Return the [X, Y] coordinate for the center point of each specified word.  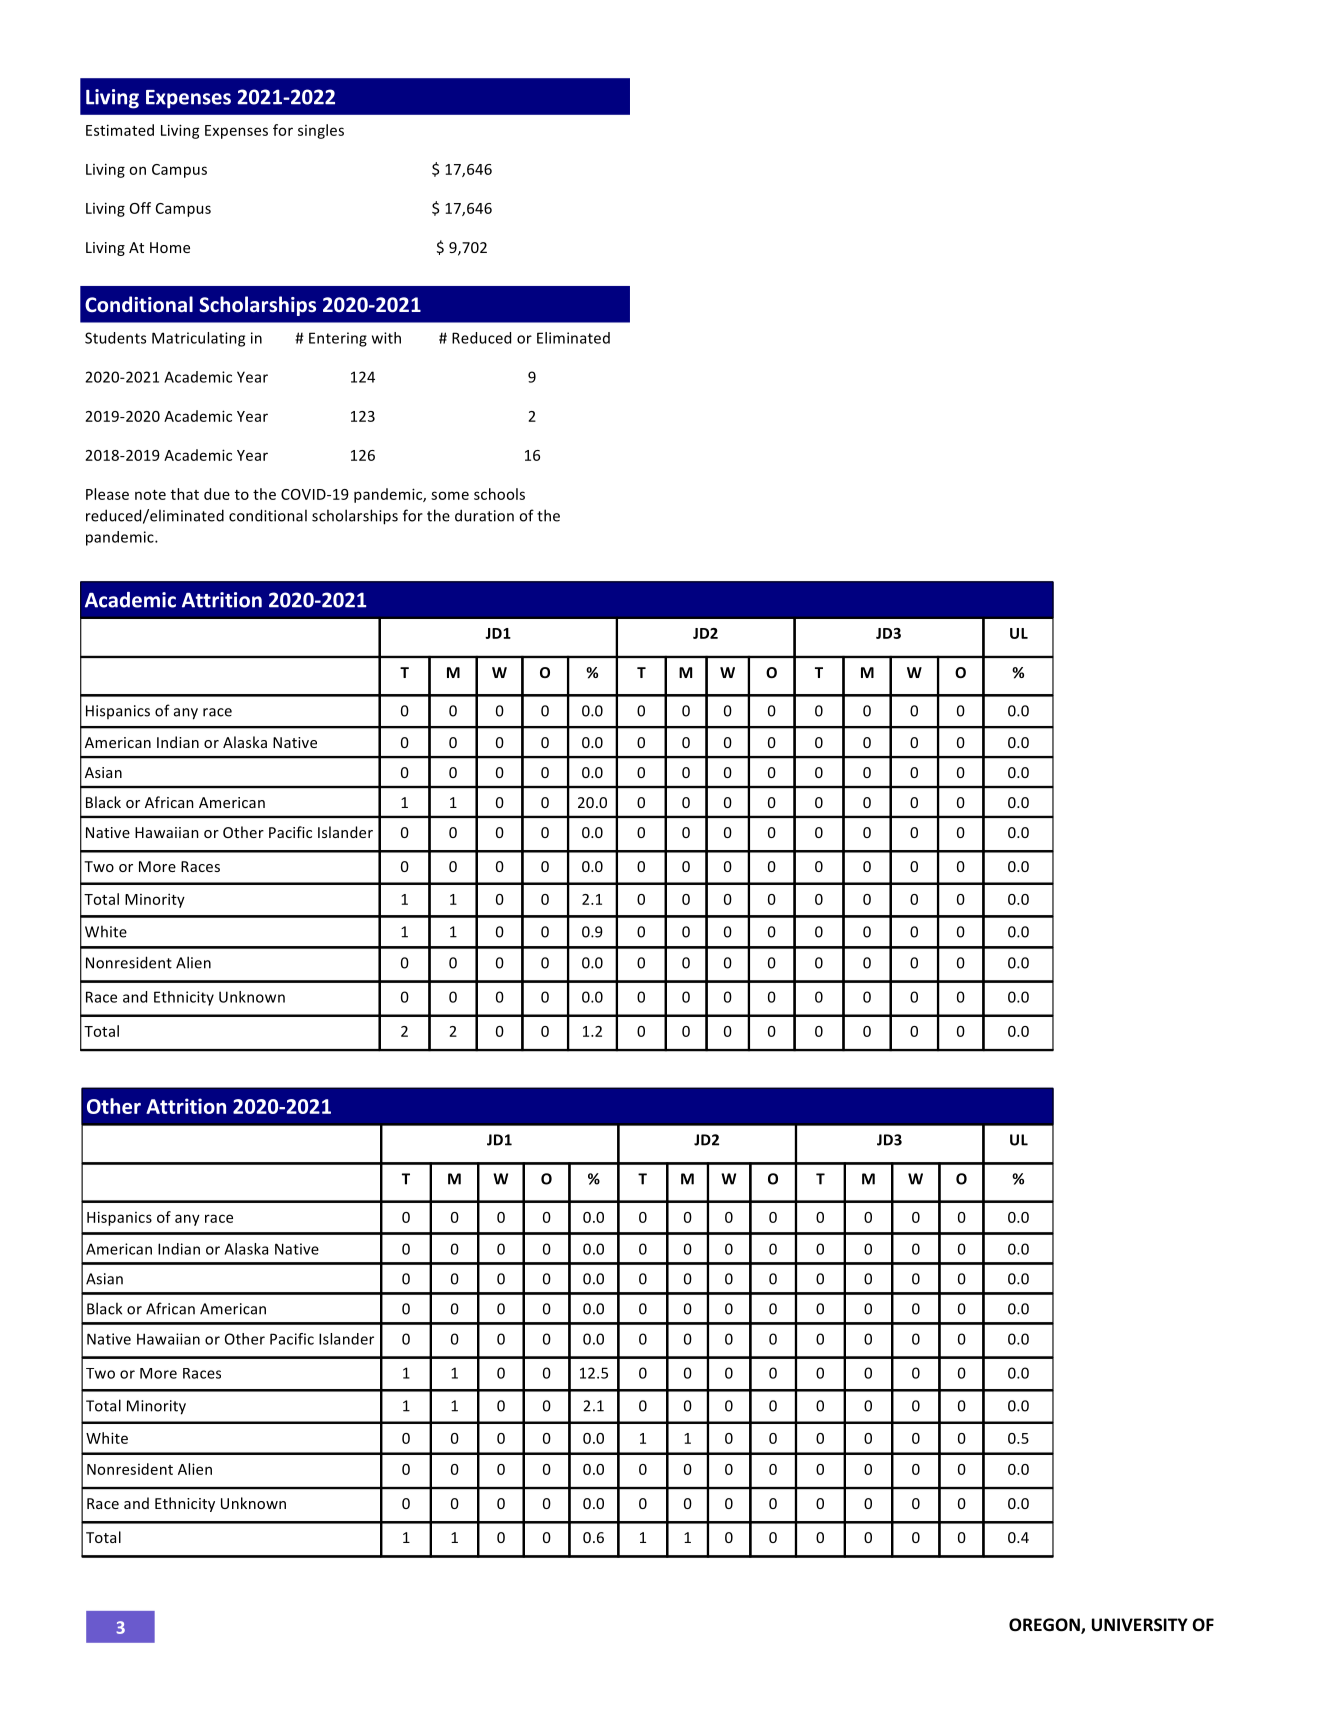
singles [321, 131]
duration [484, 515]
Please [107, 494]
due [217, 494]
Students [115, 338]
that [185, 494]
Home [170, 247]
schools [499, 494]
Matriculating [198, 339]
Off [140, 208]
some [450, 495]
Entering [338, 339]
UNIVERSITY [1140, 1625]
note [150, 495]
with [386, 338]
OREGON [1045, 1626]
